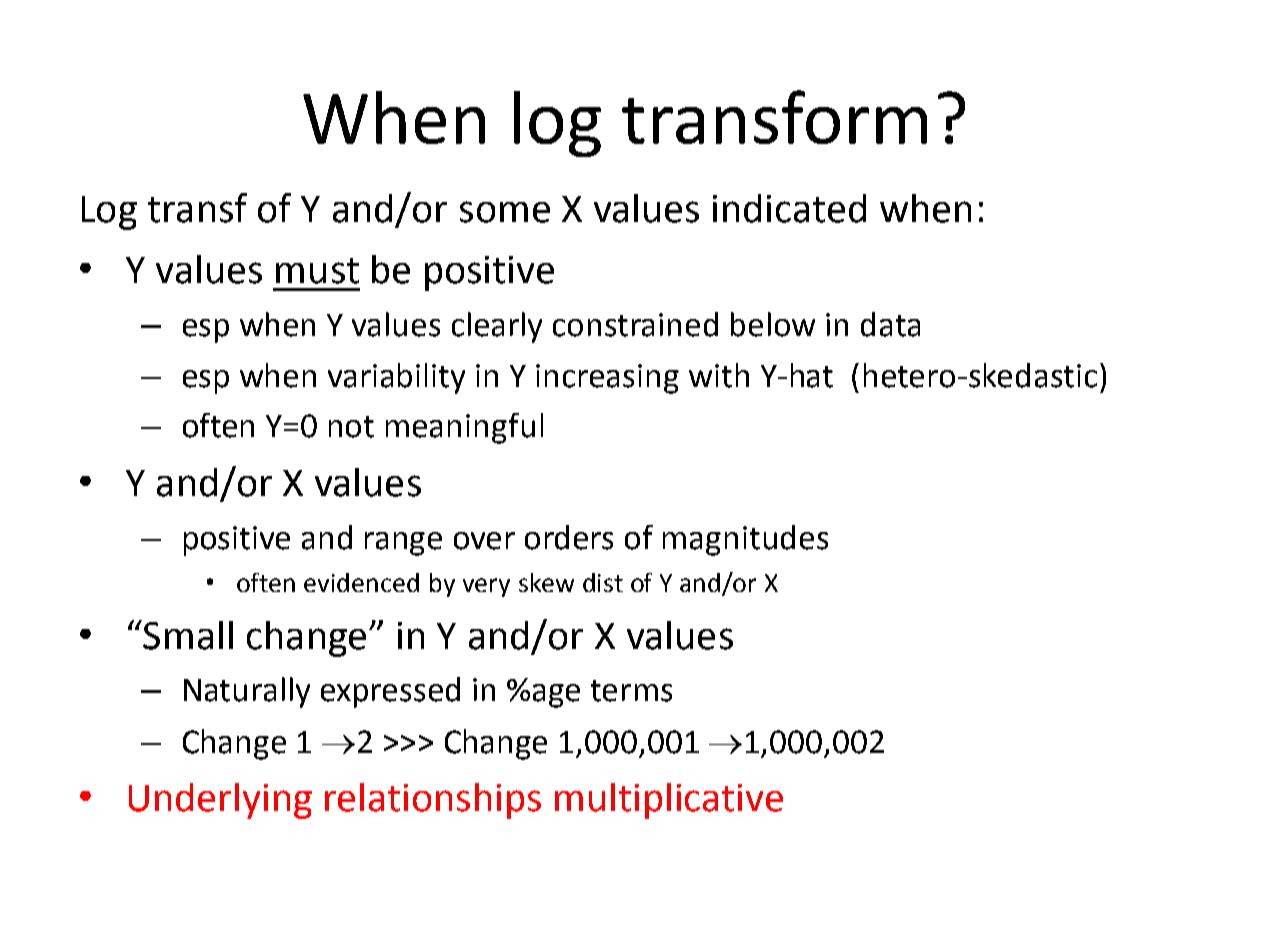 The height and width of the screenshot is (952, 1270). Describe the element at coordinates (220, 801) in the screenshot. I see `Underlying` at that location.
